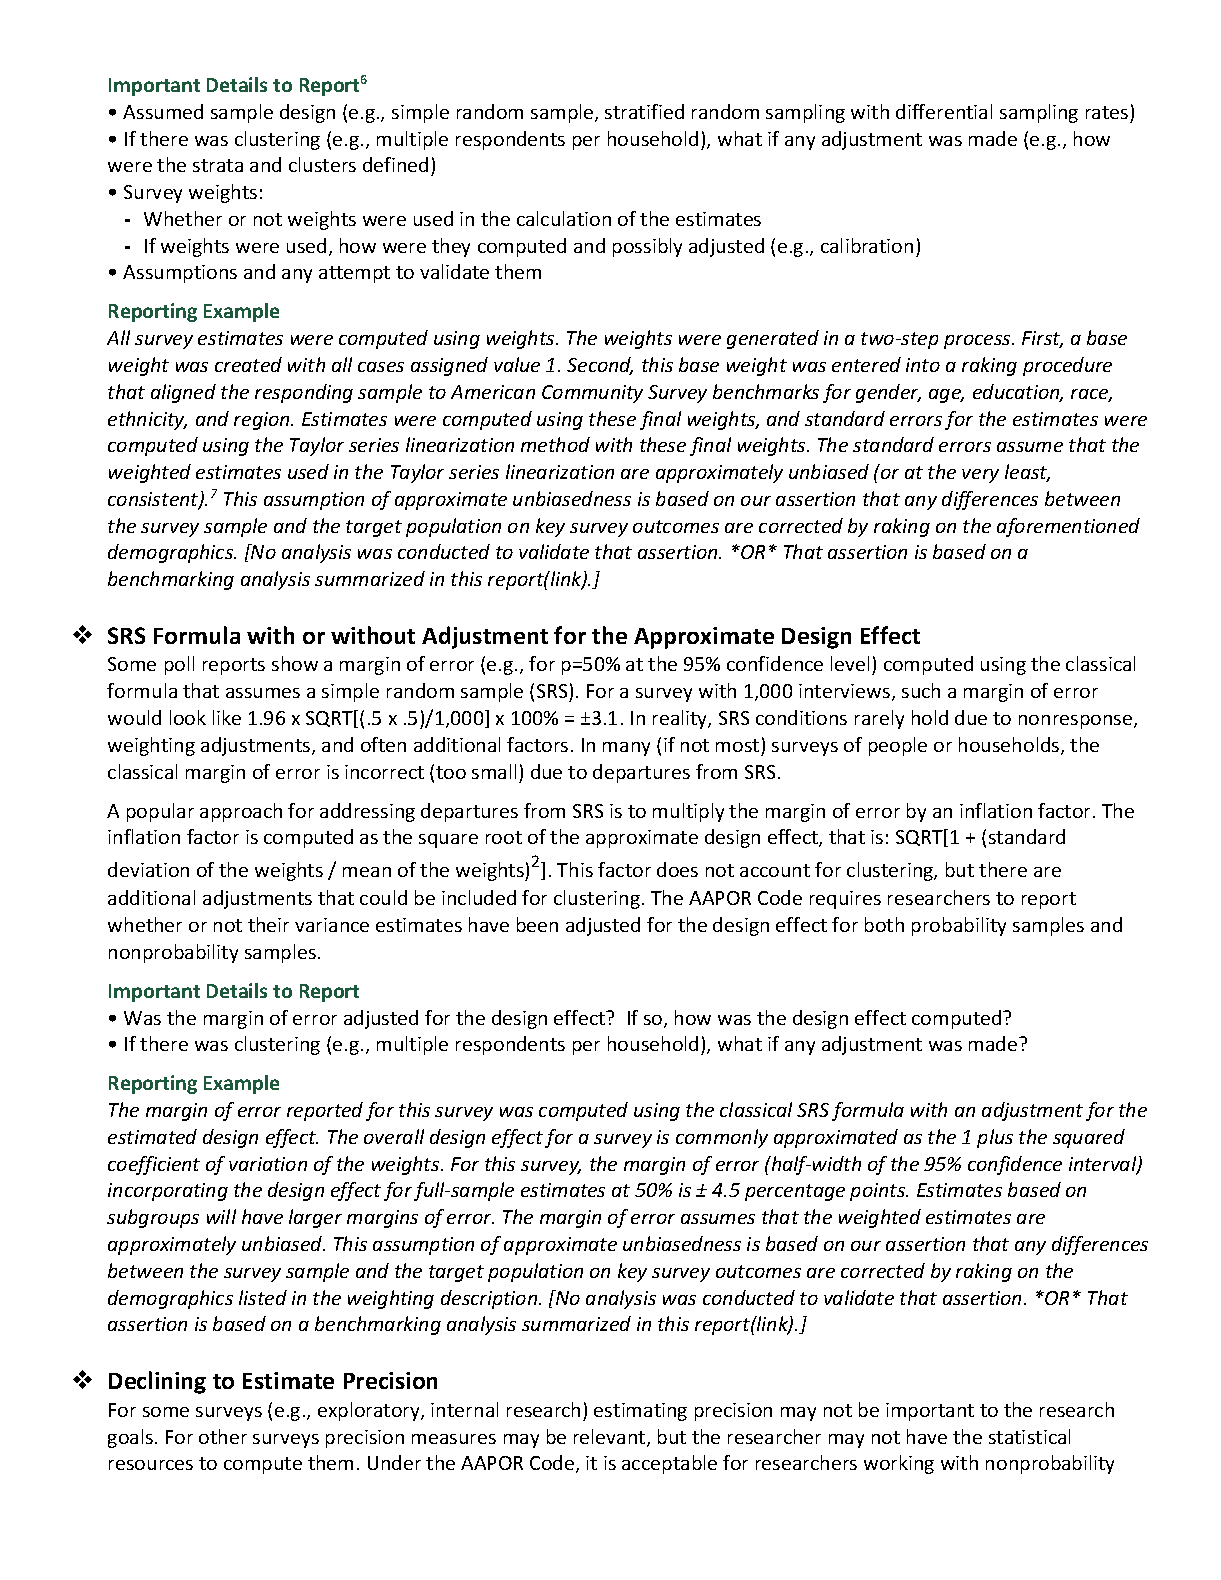  Describe the element at coordinates (218, 165) in the screenshot. I see `strata` at that location.
